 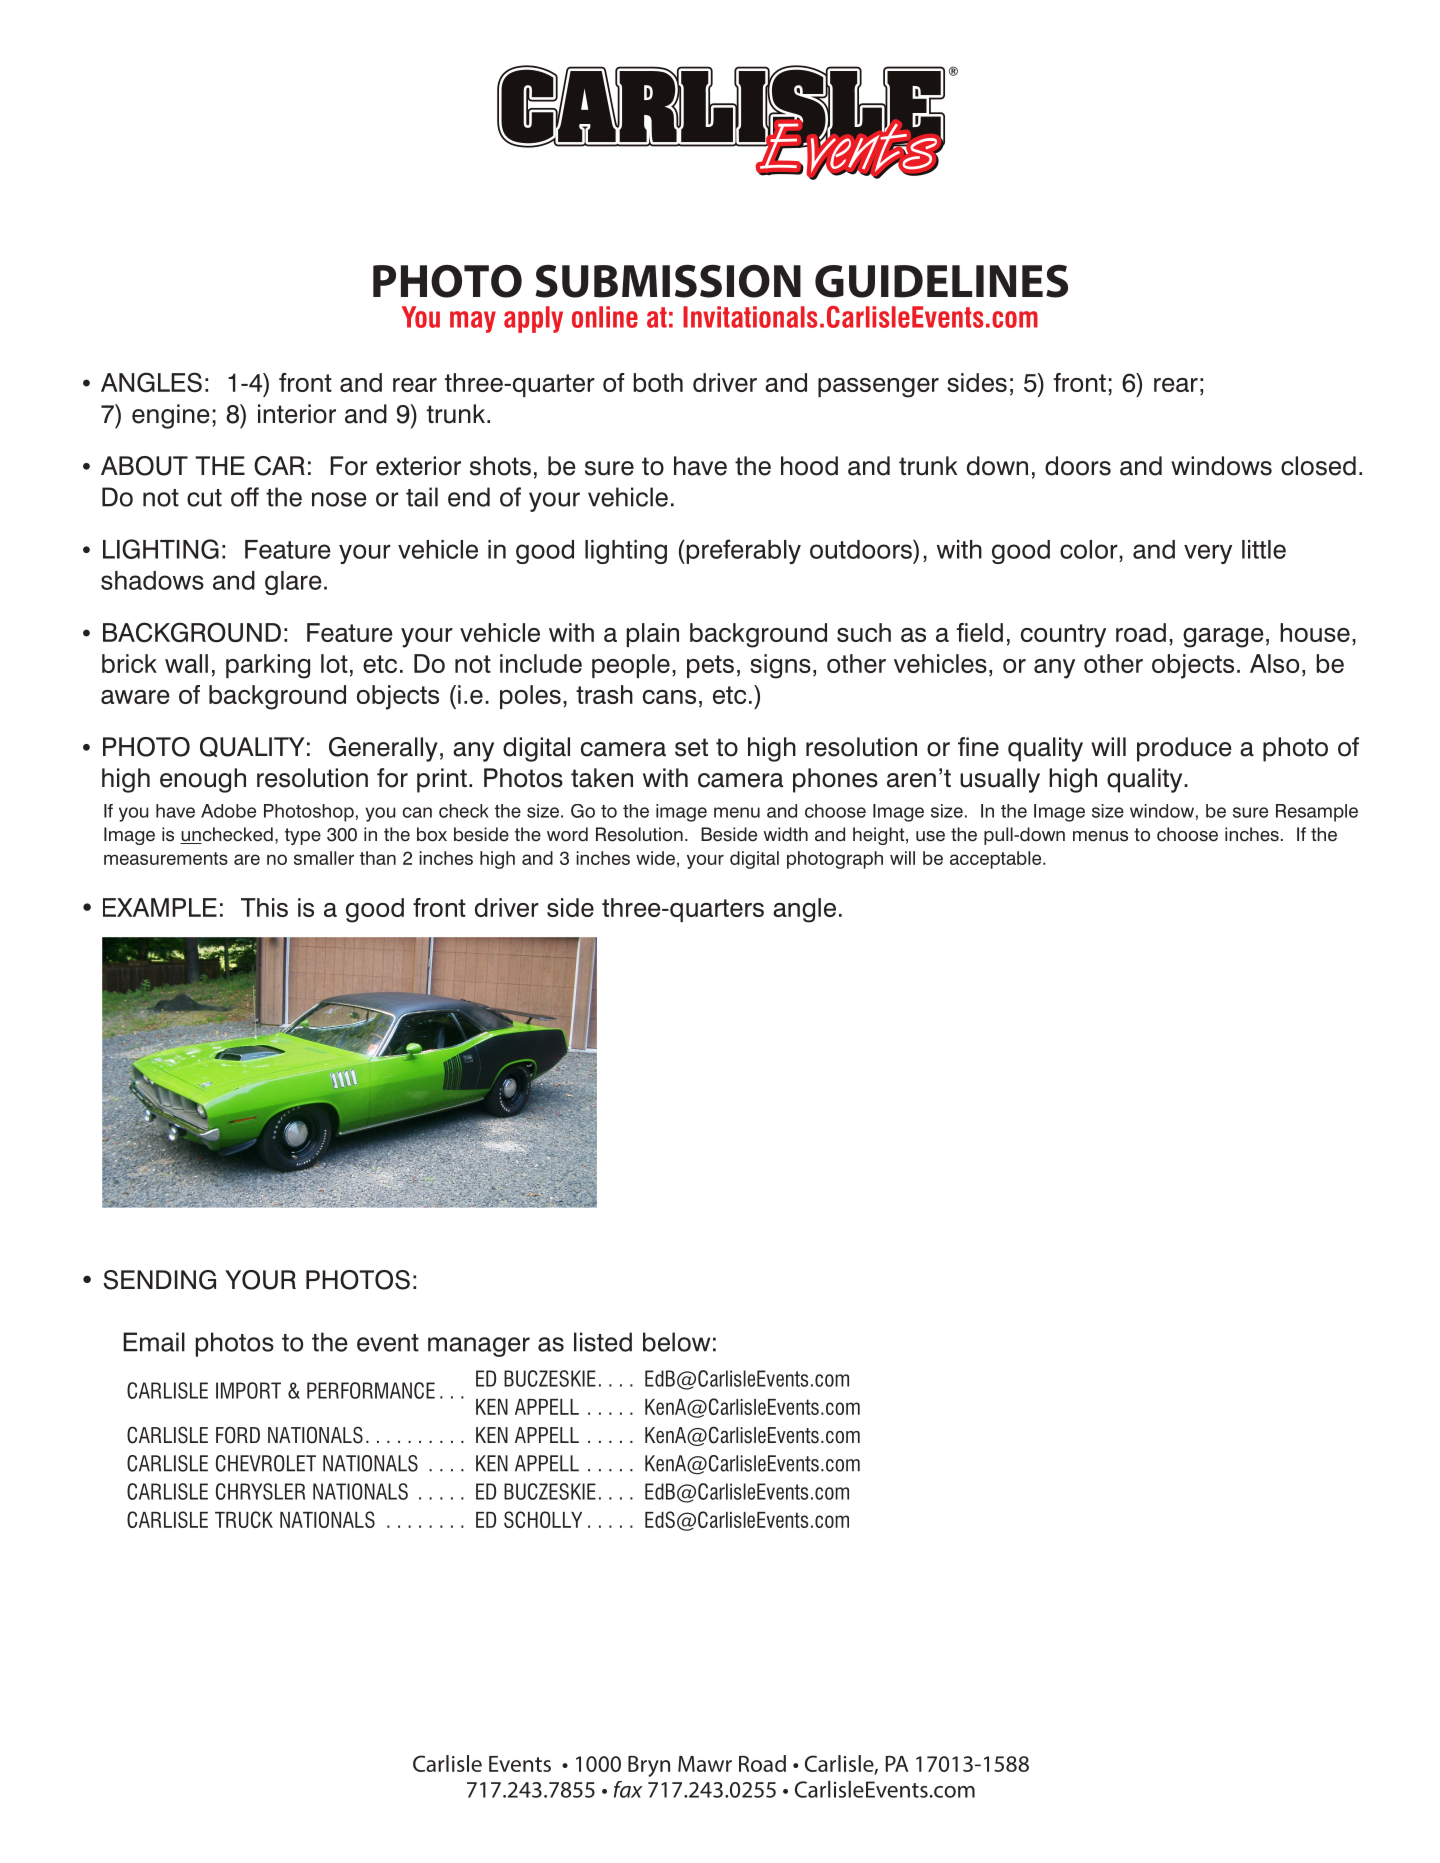 I want to click on This, so click(x=264, y=907).
